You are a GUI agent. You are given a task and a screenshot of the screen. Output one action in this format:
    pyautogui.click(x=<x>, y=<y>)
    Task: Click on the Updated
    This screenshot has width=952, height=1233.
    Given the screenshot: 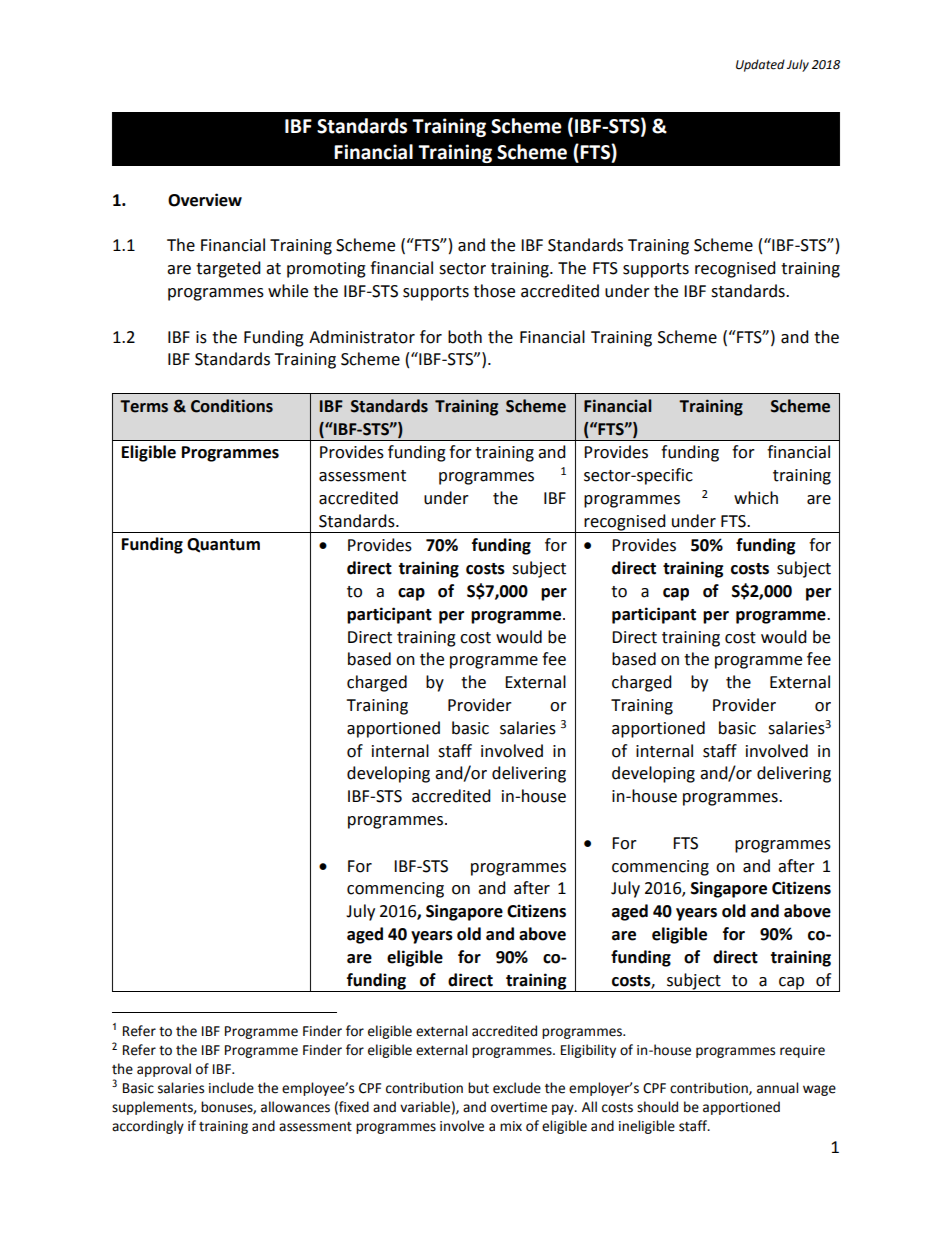 What is the action you would take?
    pyautogui.click(x=760, y=65)
